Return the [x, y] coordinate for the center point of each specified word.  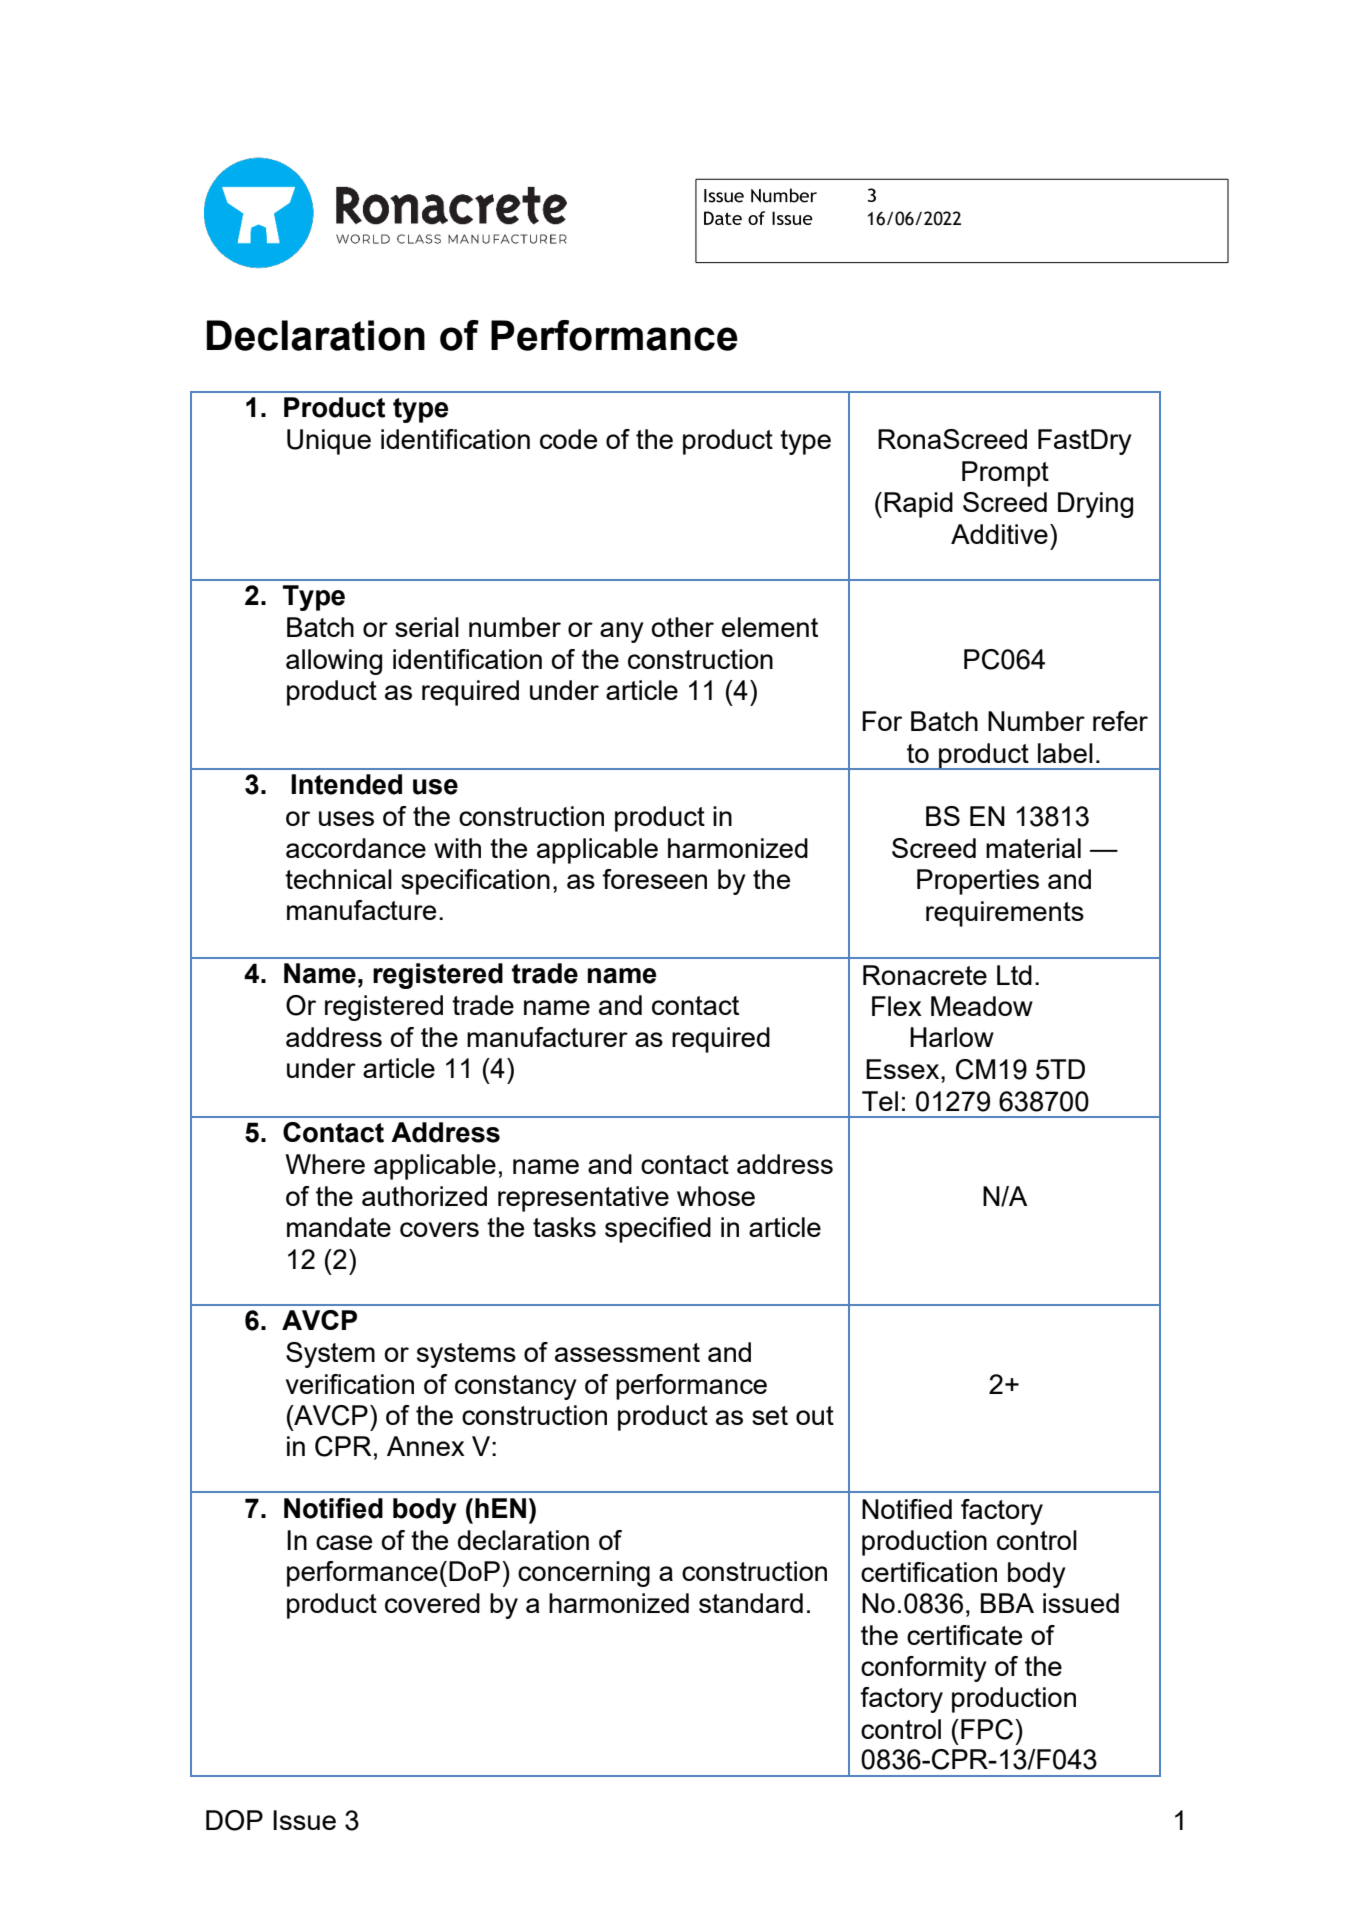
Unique [329, 442]
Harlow [952, 1037]
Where [325, 1164]
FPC [987, 1729]
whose [716, 1196]
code [568, 439]
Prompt [1005, 474]
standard [751, 1603]
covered [432, 1603]
